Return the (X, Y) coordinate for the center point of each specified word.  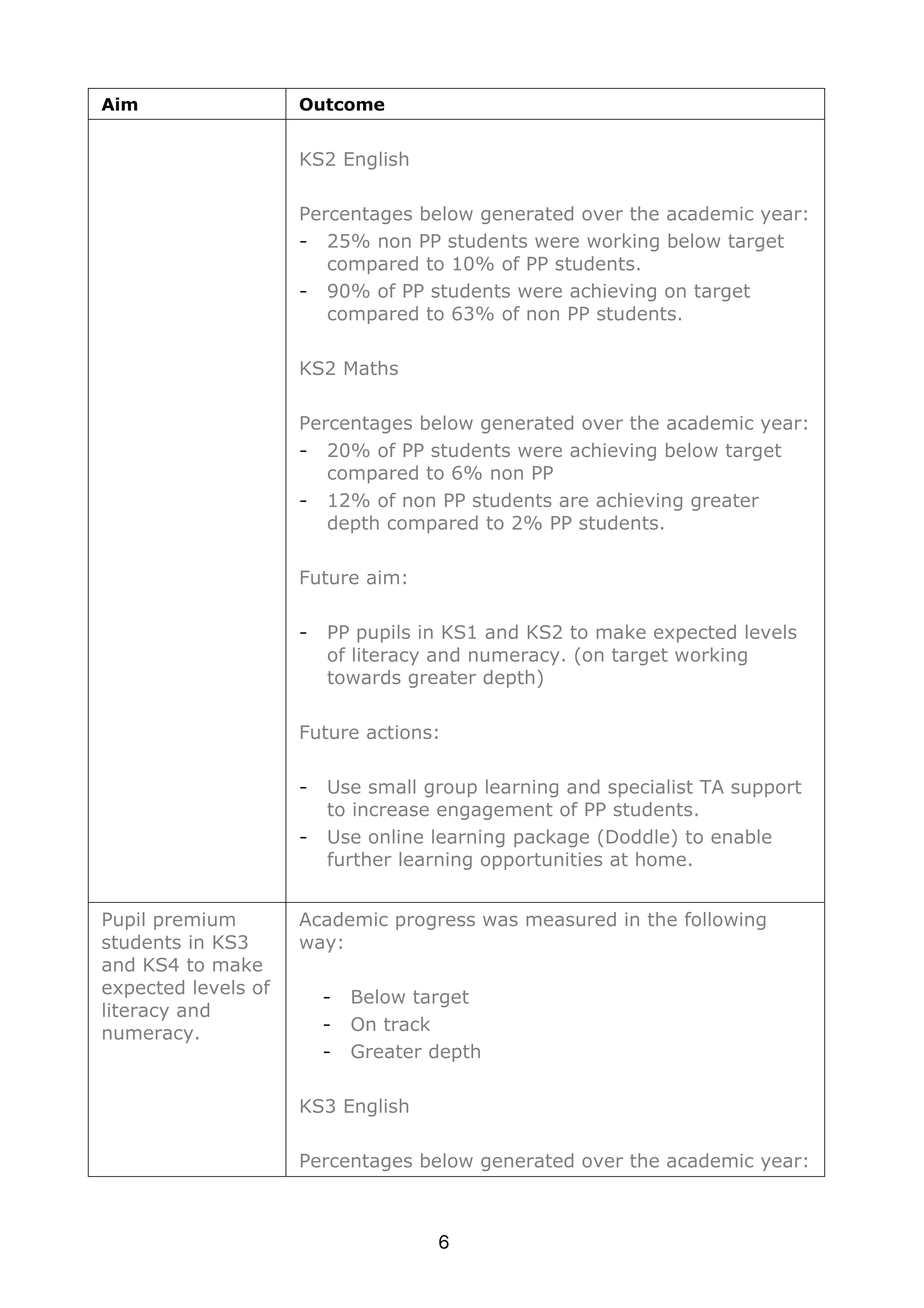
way (318, 945)
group (450, 790)
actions (399, 732)
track (407, 1024)
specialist (650, 788)
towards (364, 677)
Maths (371, 368)
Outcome (342, 104)
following (725, 921)
